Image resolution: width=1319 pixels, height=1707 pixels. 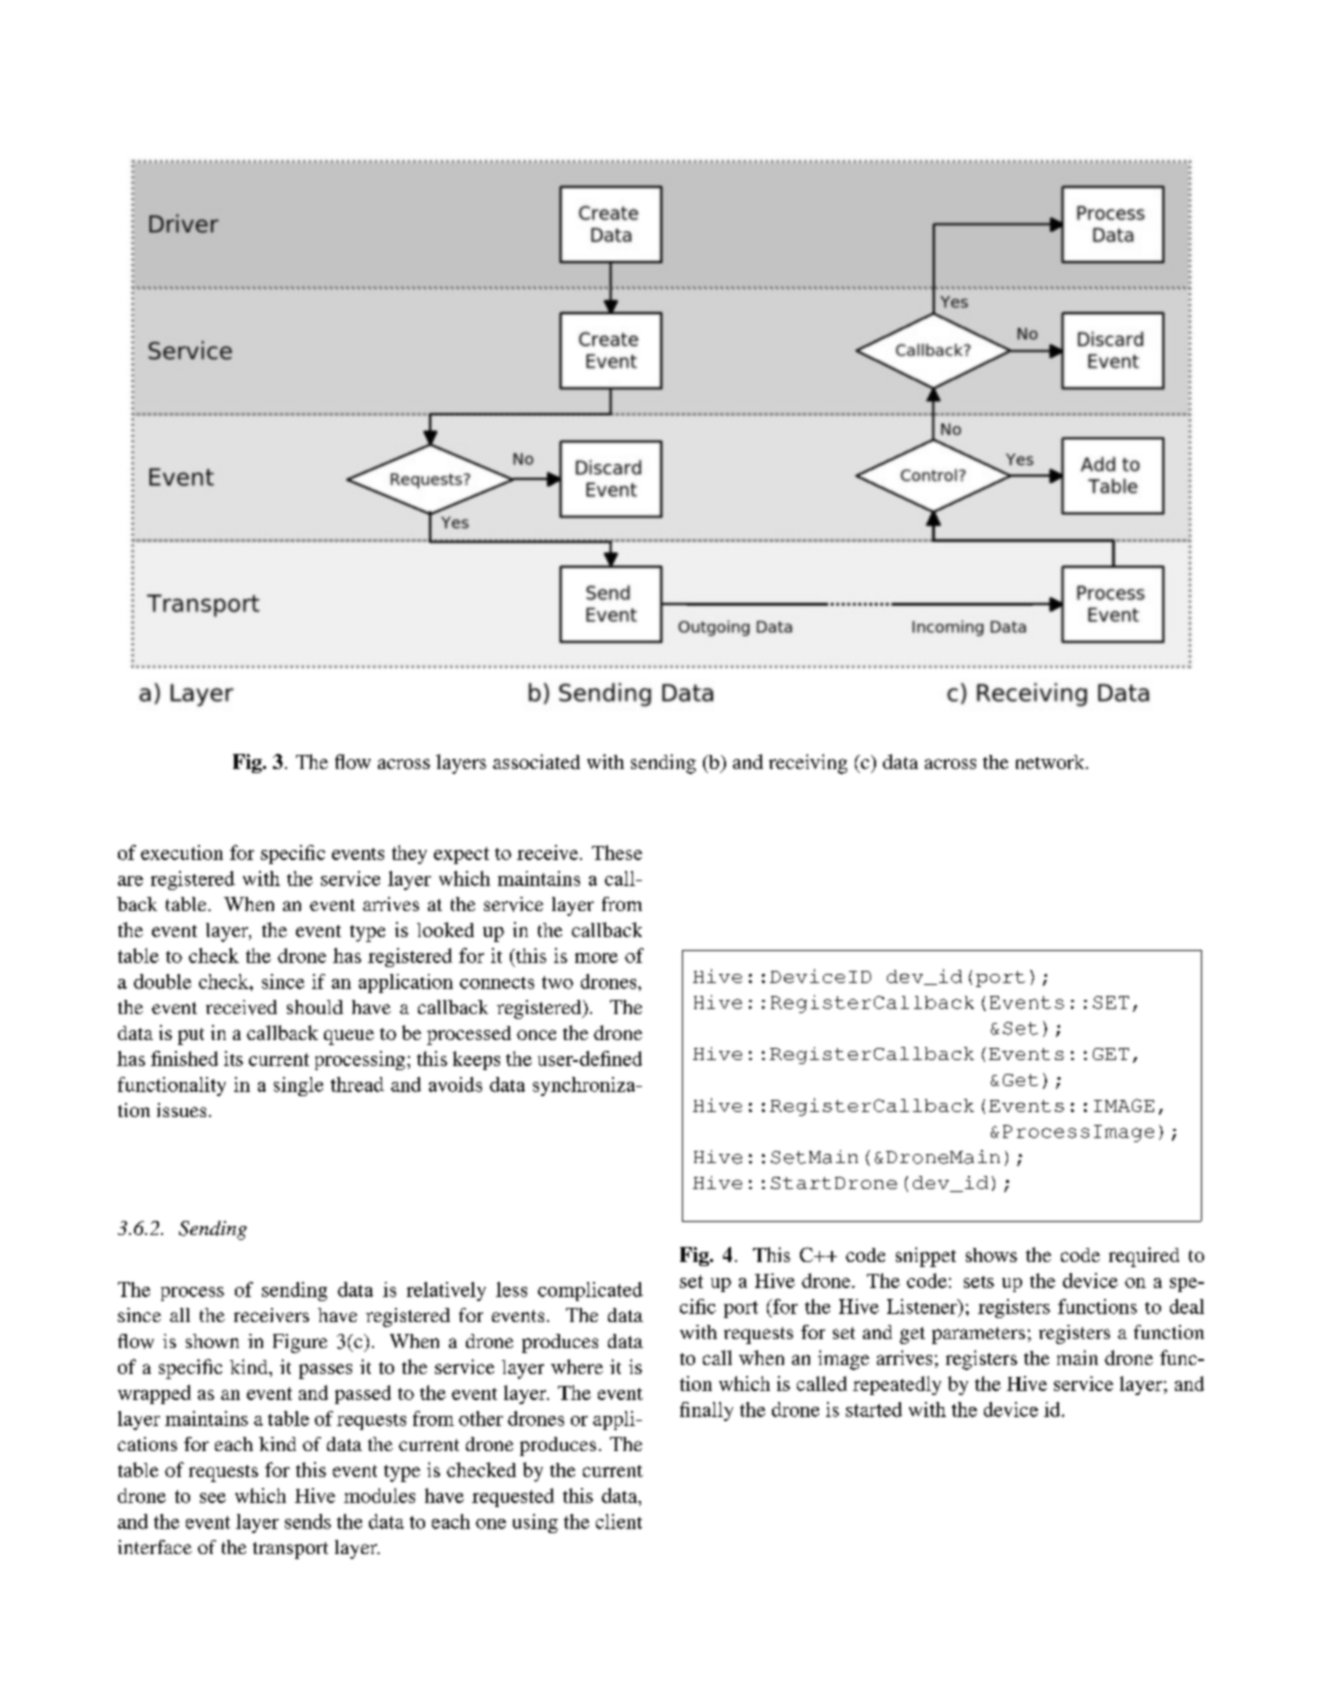 I want to click on more, so click(x=596, y=958).
